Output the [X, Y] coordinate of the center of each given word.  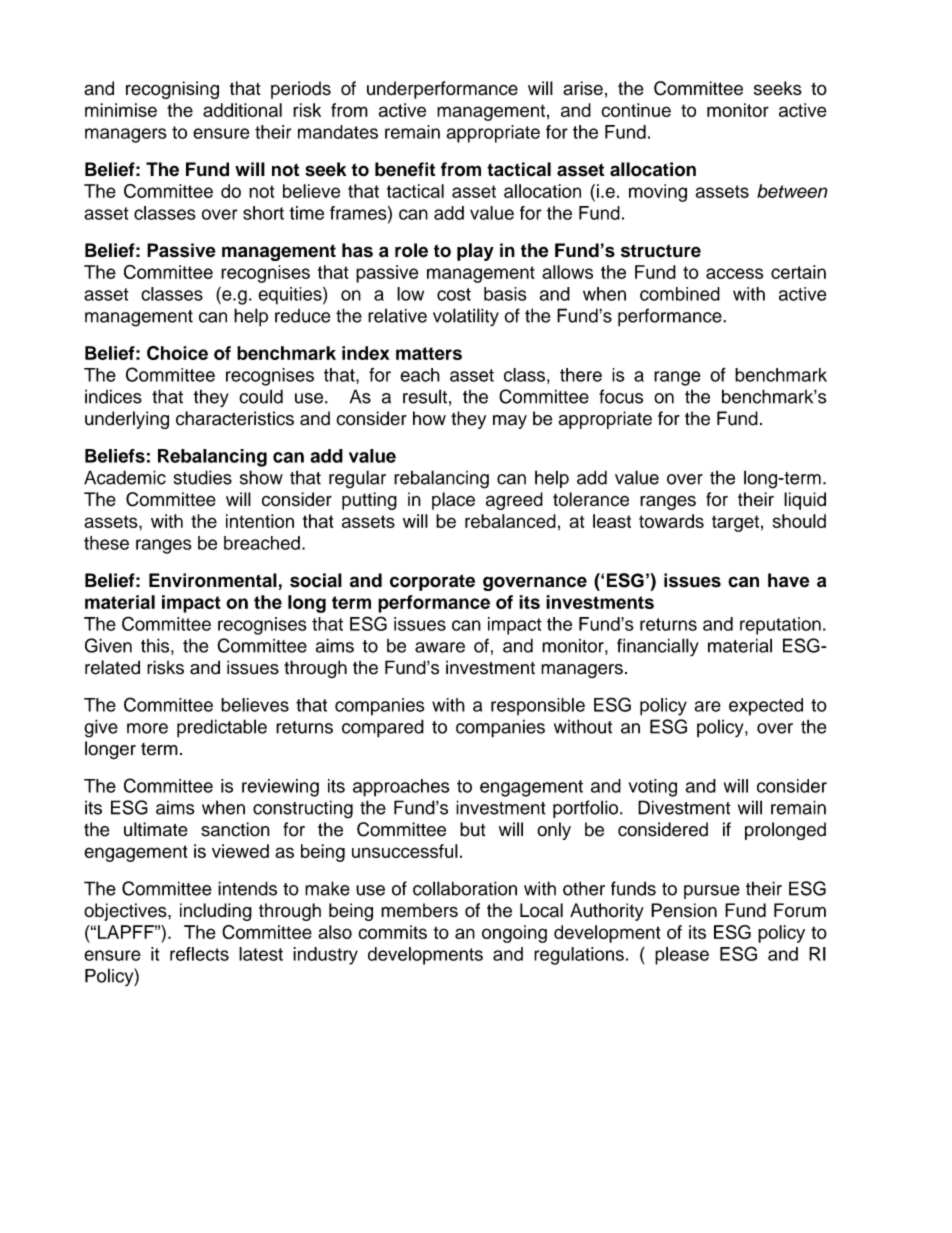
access [734, 273]
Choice [177, 353]
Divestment [684, 807]
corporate [432, 582]
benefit [405, 169]
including [216, 912]
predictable [222, 728]
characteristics [235, 418]
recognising [172, 90]
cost [454, 294]
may [510, 422]
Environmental [213, 580]
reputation [780, 626]
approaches [401, 788]
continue [636, 110]
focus [621, 396]
